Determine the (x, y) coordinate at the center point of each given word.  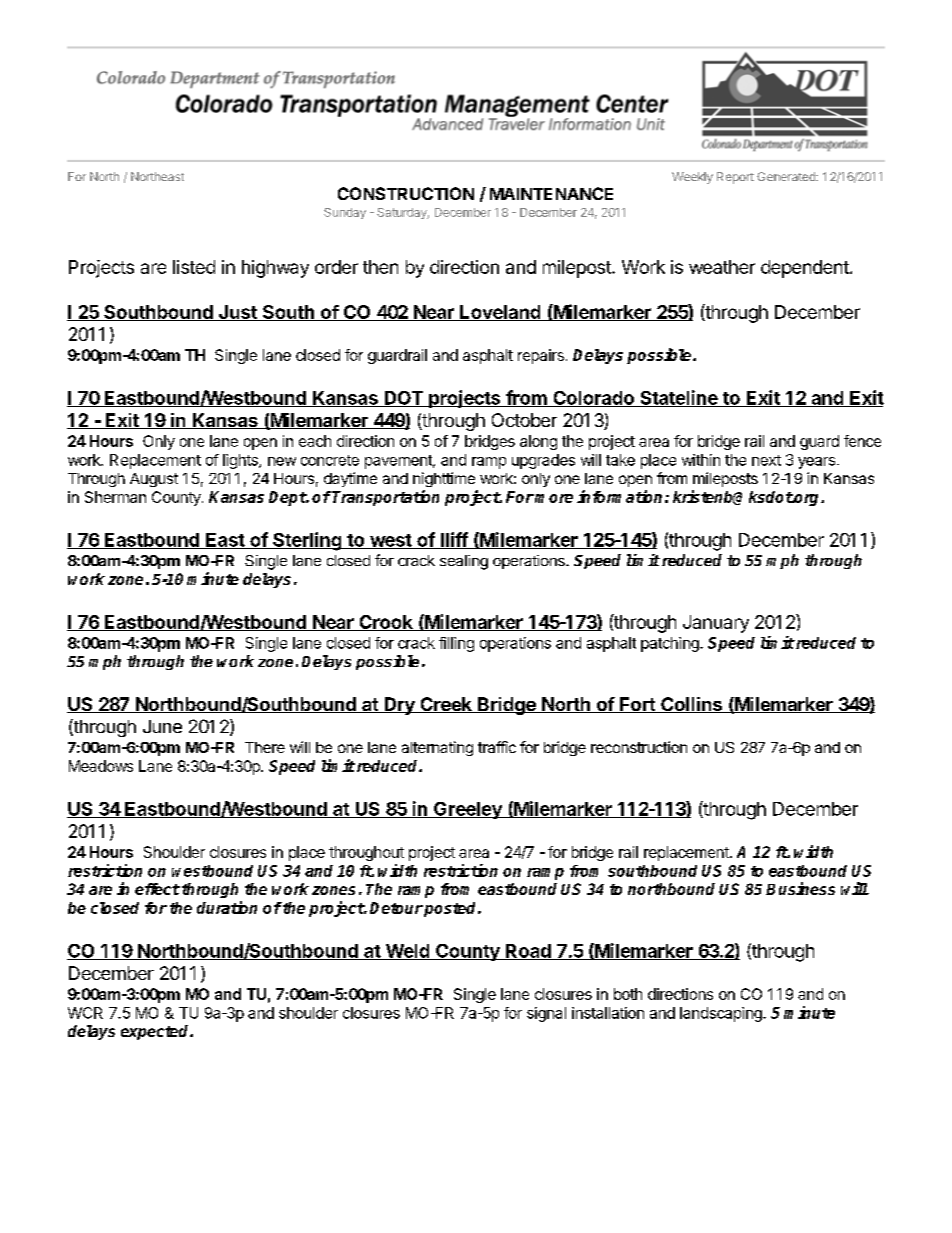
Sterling (307, 541)
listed (194, 267)
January (716, 624)
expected (156, 1032)
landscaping (722, 1014)
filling (456, 644)
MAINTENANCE (551, 193)
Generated (787, 176)
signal (546, 1014)
